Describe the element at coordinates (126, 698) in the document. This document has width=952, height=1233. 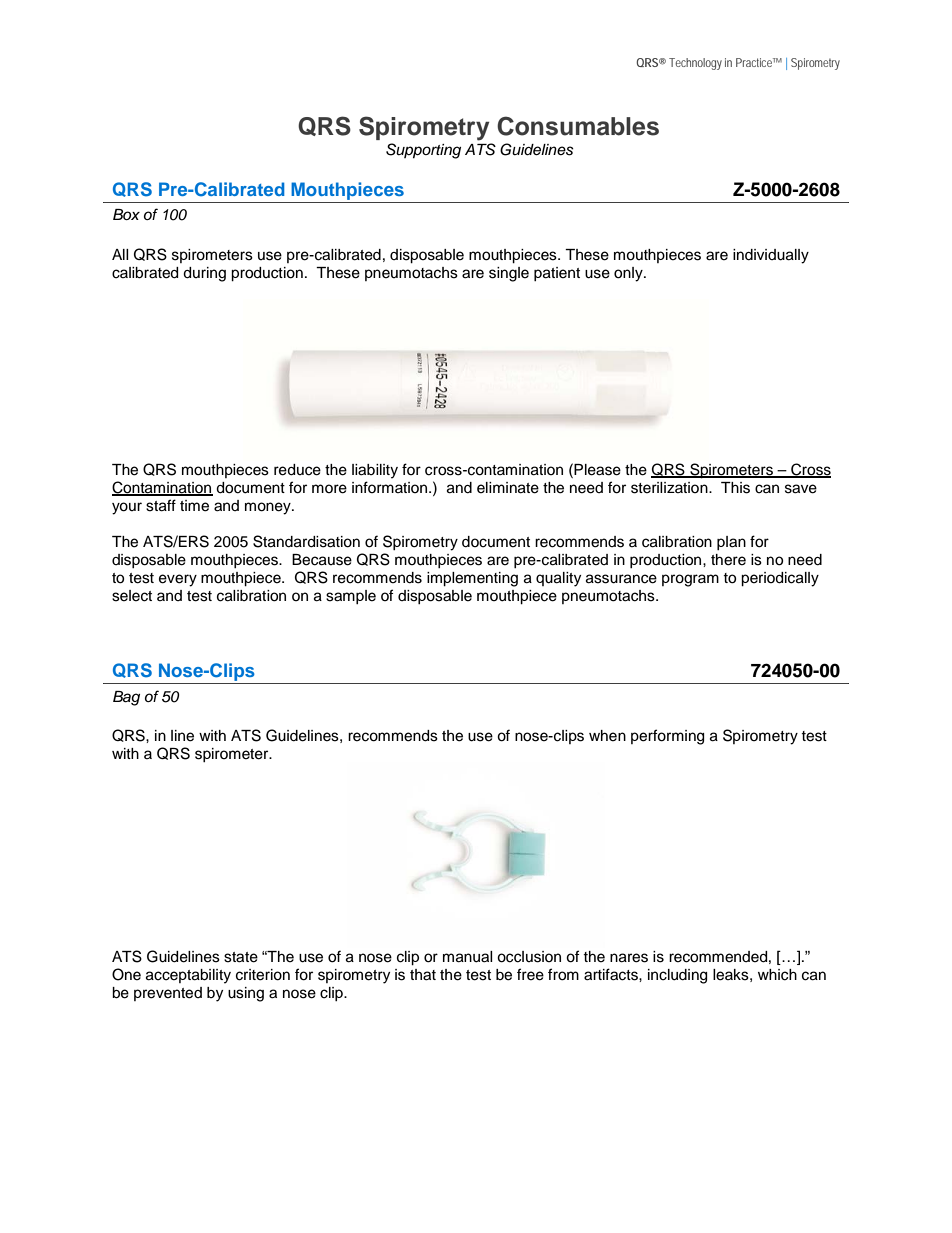
I see `Bag` at that location.
